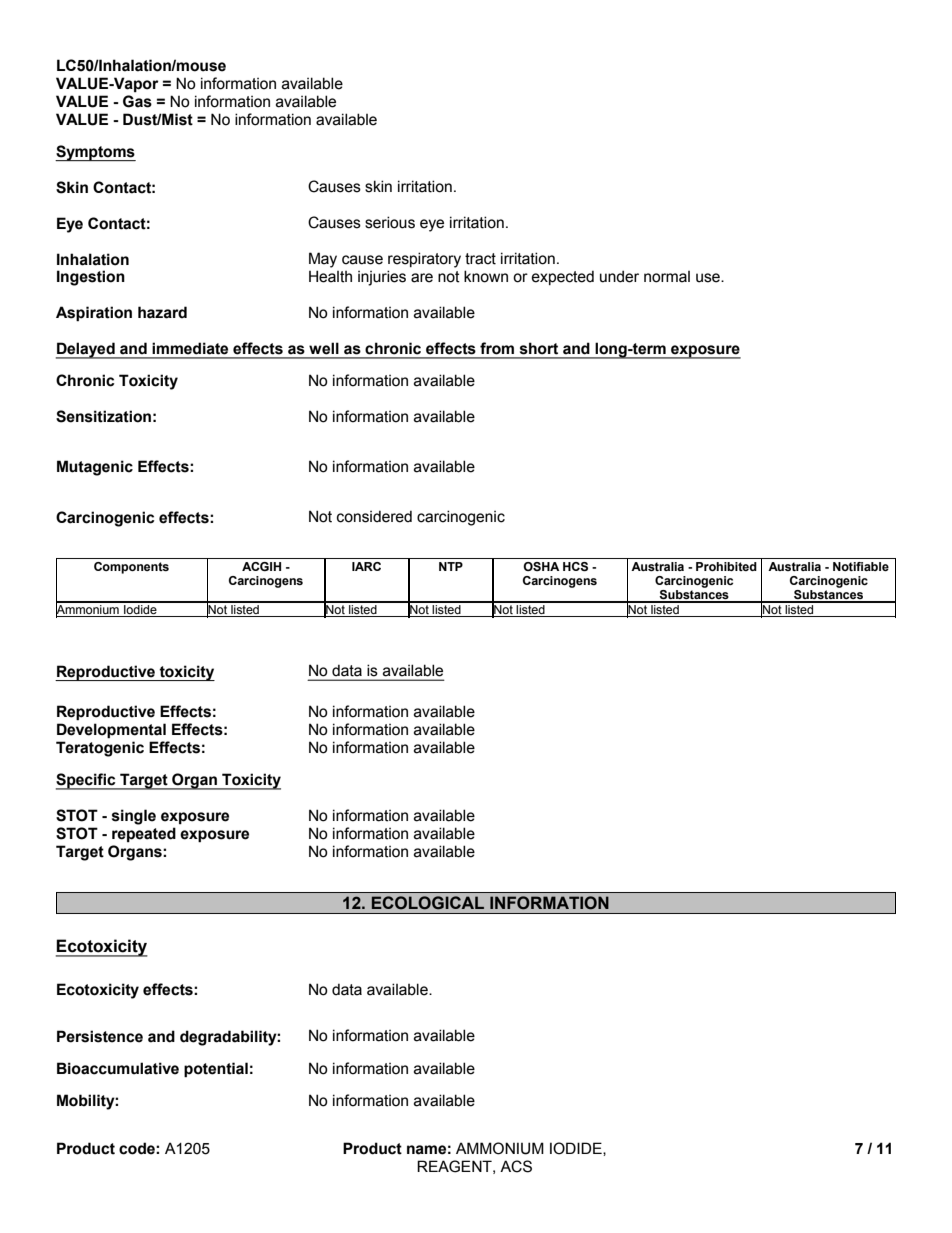  What do you see at coordinates (374, 516) in the screenshot?
I see `considered` at bounding box center [374, 516].
